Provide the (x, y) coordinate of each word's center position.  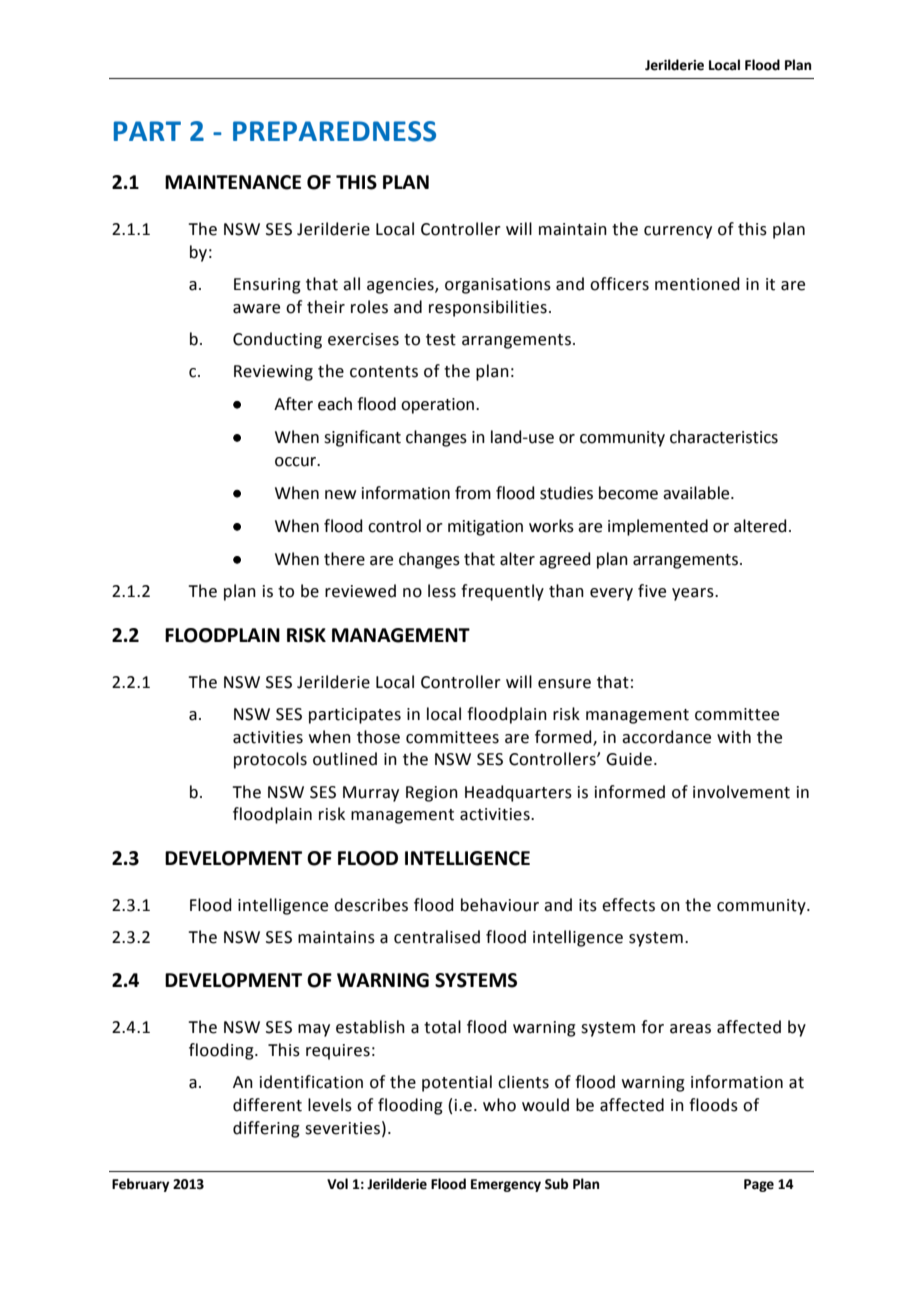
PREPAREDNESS (334, 131)
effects (628, 905)
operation (439, 406)
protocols (270, 760)
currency (678, 232)
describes (371, 905)
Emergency (506, 1185)
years (694, 594)
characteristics (724, 437)
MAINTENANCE (233, 182)
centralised (437, 937)
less (442, 591)
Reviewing (273, 373)
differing (266, 1129)
